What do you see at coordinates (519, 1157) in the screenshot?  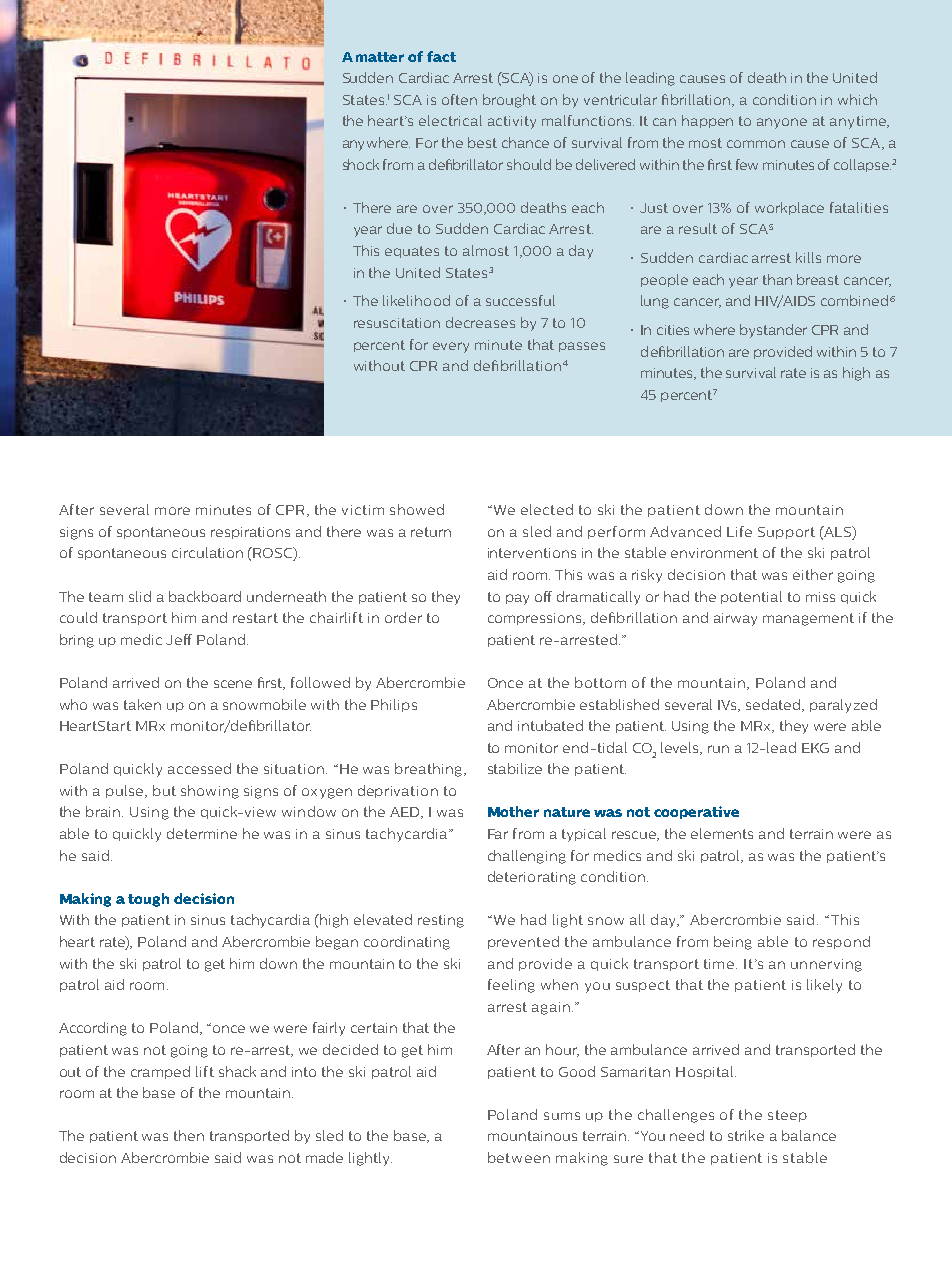 I see `between` at bounding box center [519, 1157].
